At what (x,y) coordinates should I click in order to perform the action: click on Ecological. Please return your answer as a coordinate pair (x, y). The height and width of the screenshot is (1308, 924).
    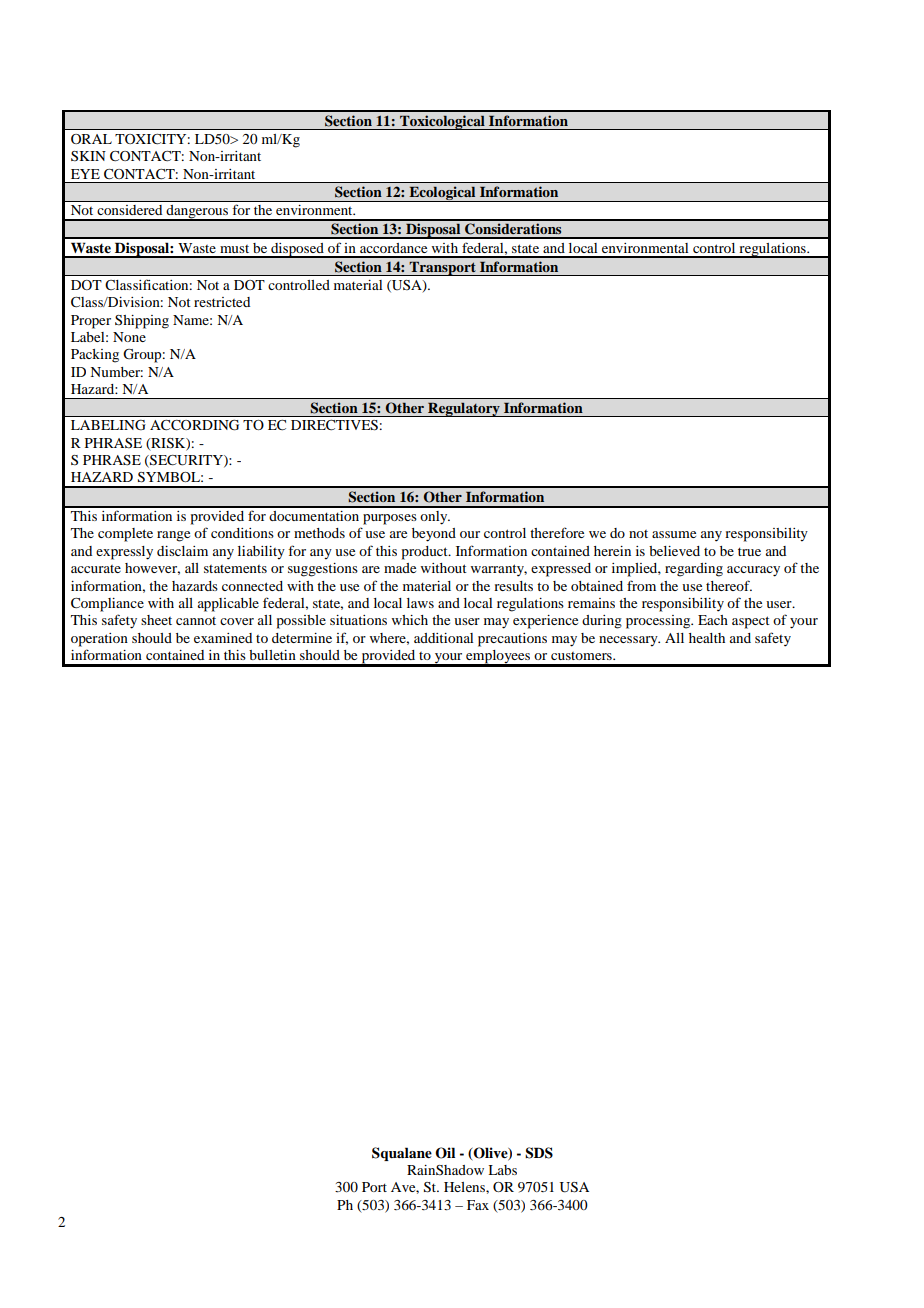
    Looking at the image, I should click on (442, 194).
